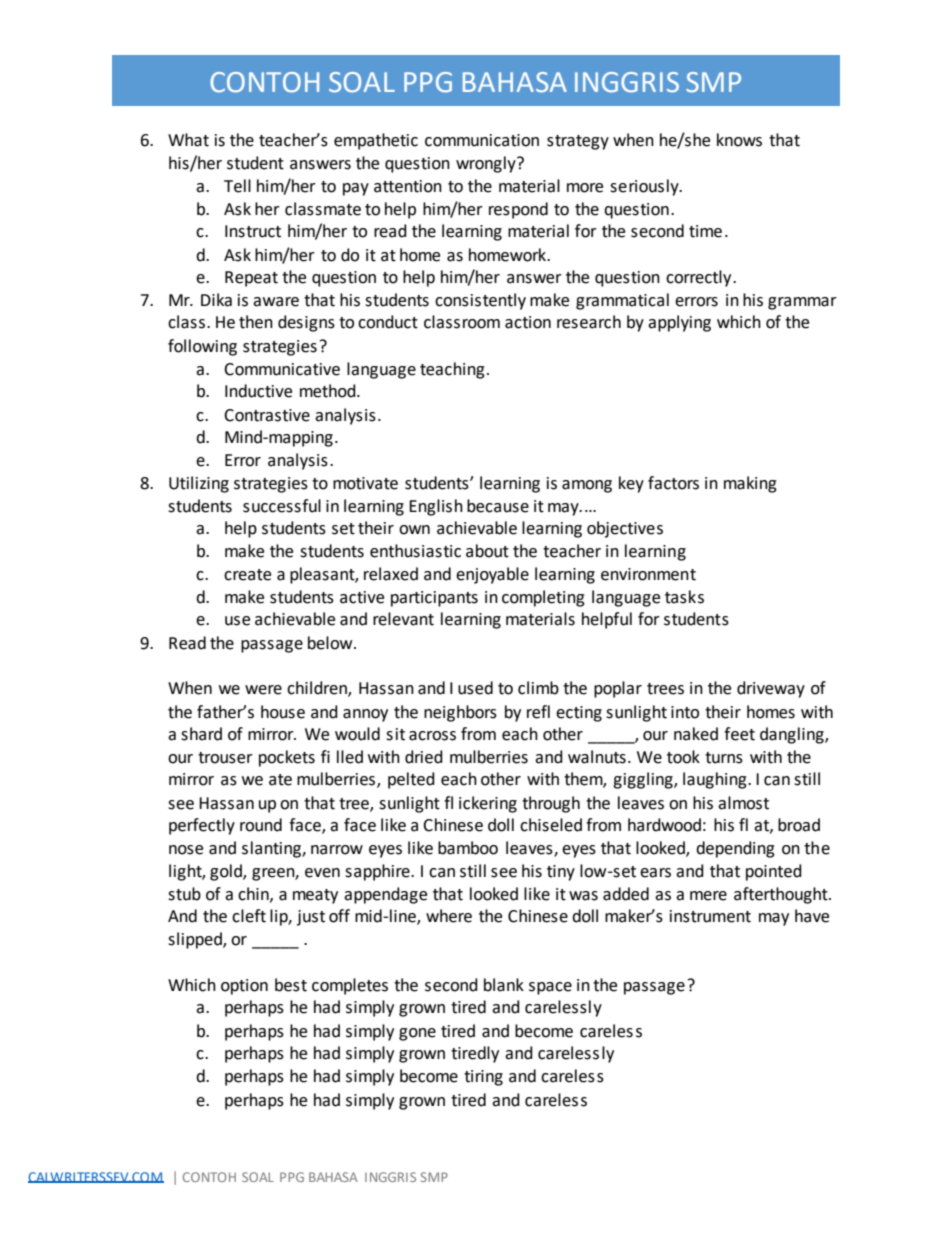  What do you see at coordinates (244, 987) in the page?
I see `option` at bounding box center [244, 987].
